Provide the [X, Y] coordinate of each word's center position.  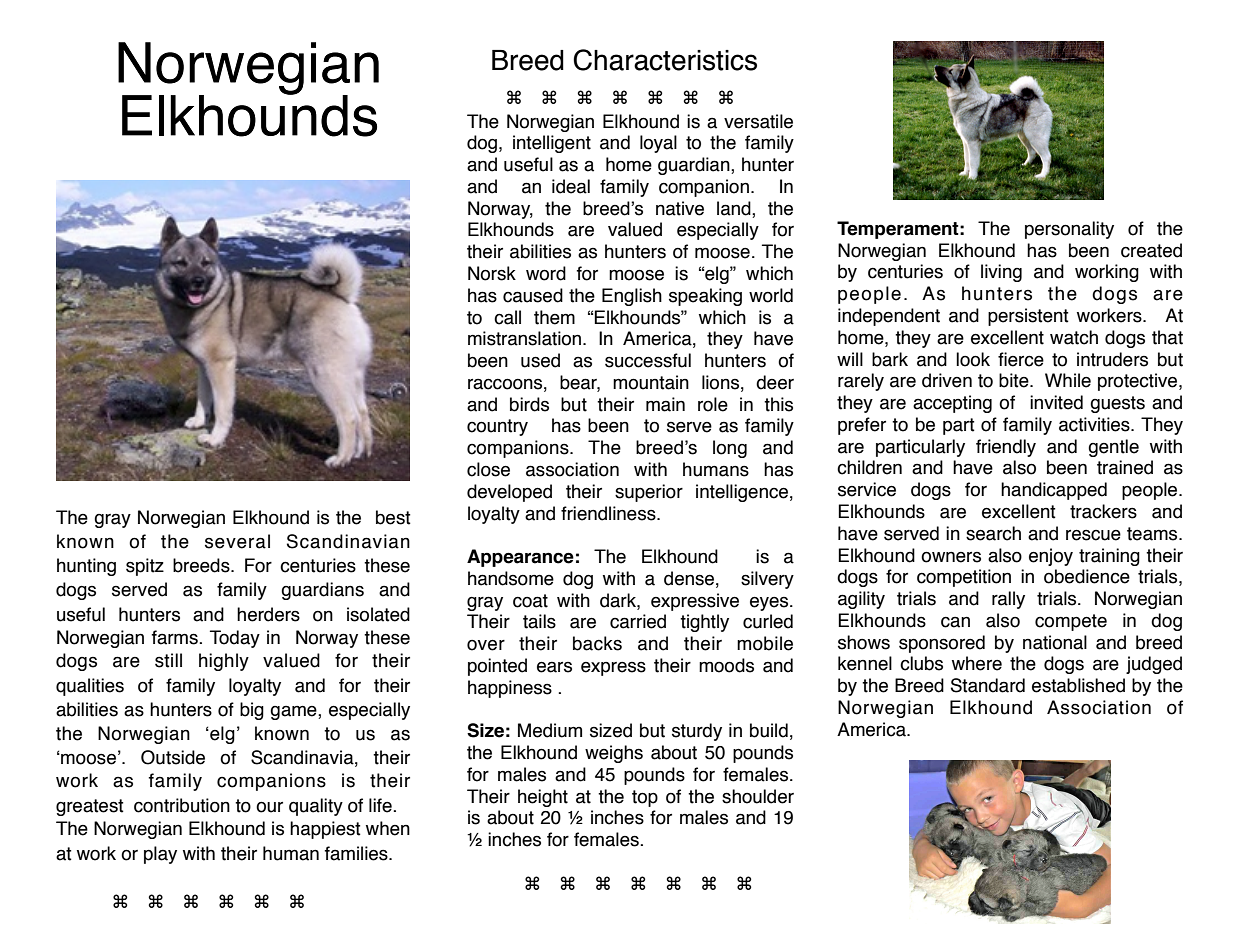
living [1001, 273]
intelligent [552, 144]
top [645, 798]
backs [597, 643]
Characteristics [665, 60]
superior [649, 493]
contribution [182, 805]
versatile [758, 121]
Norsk [492, 273]
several [237, 541]
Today [235, 639]
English [632, 297]
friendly [1006, 448]
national [1055, 642]
